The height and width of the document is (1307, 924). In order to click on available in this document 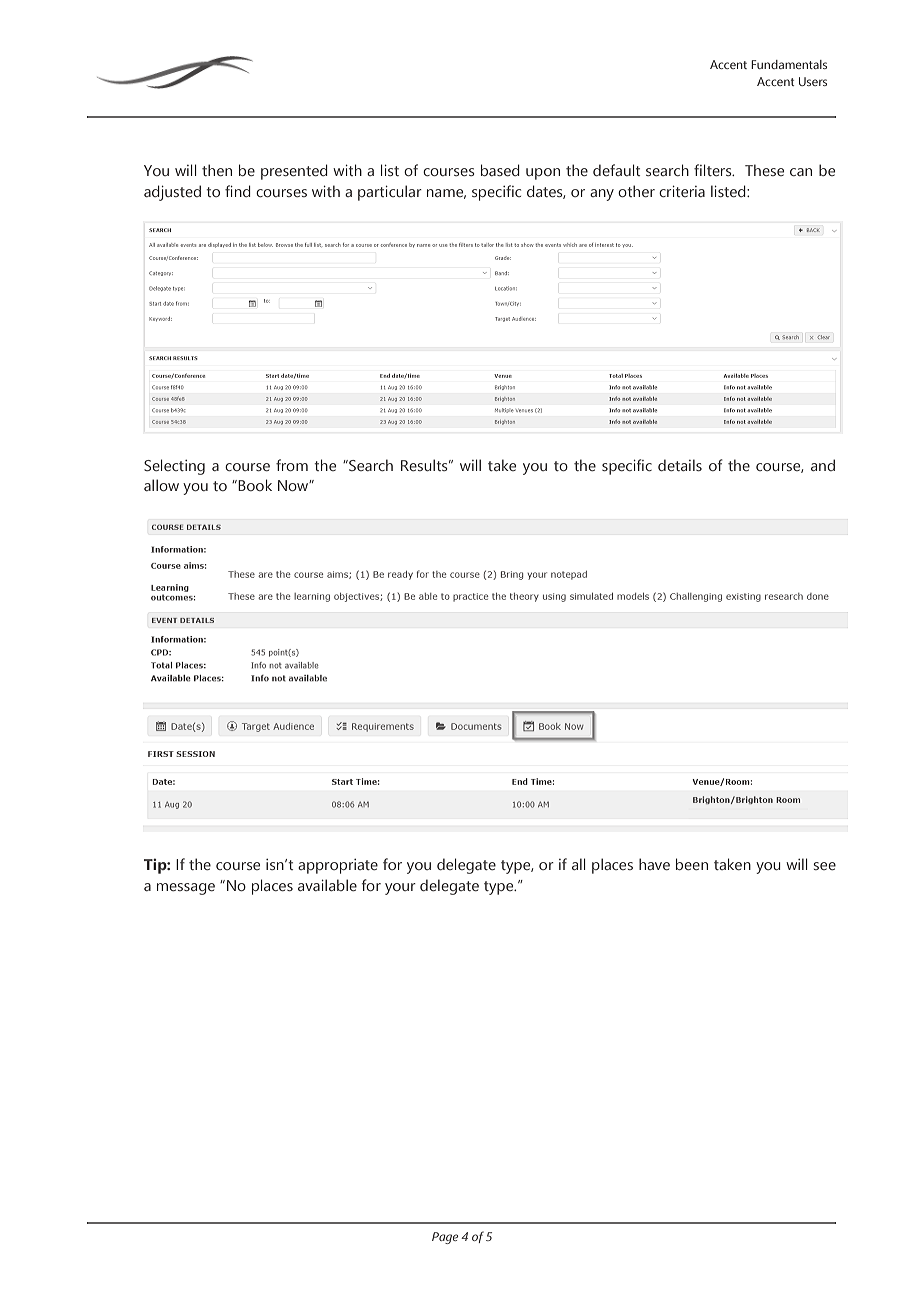, I will do `click(327, 885)`.
